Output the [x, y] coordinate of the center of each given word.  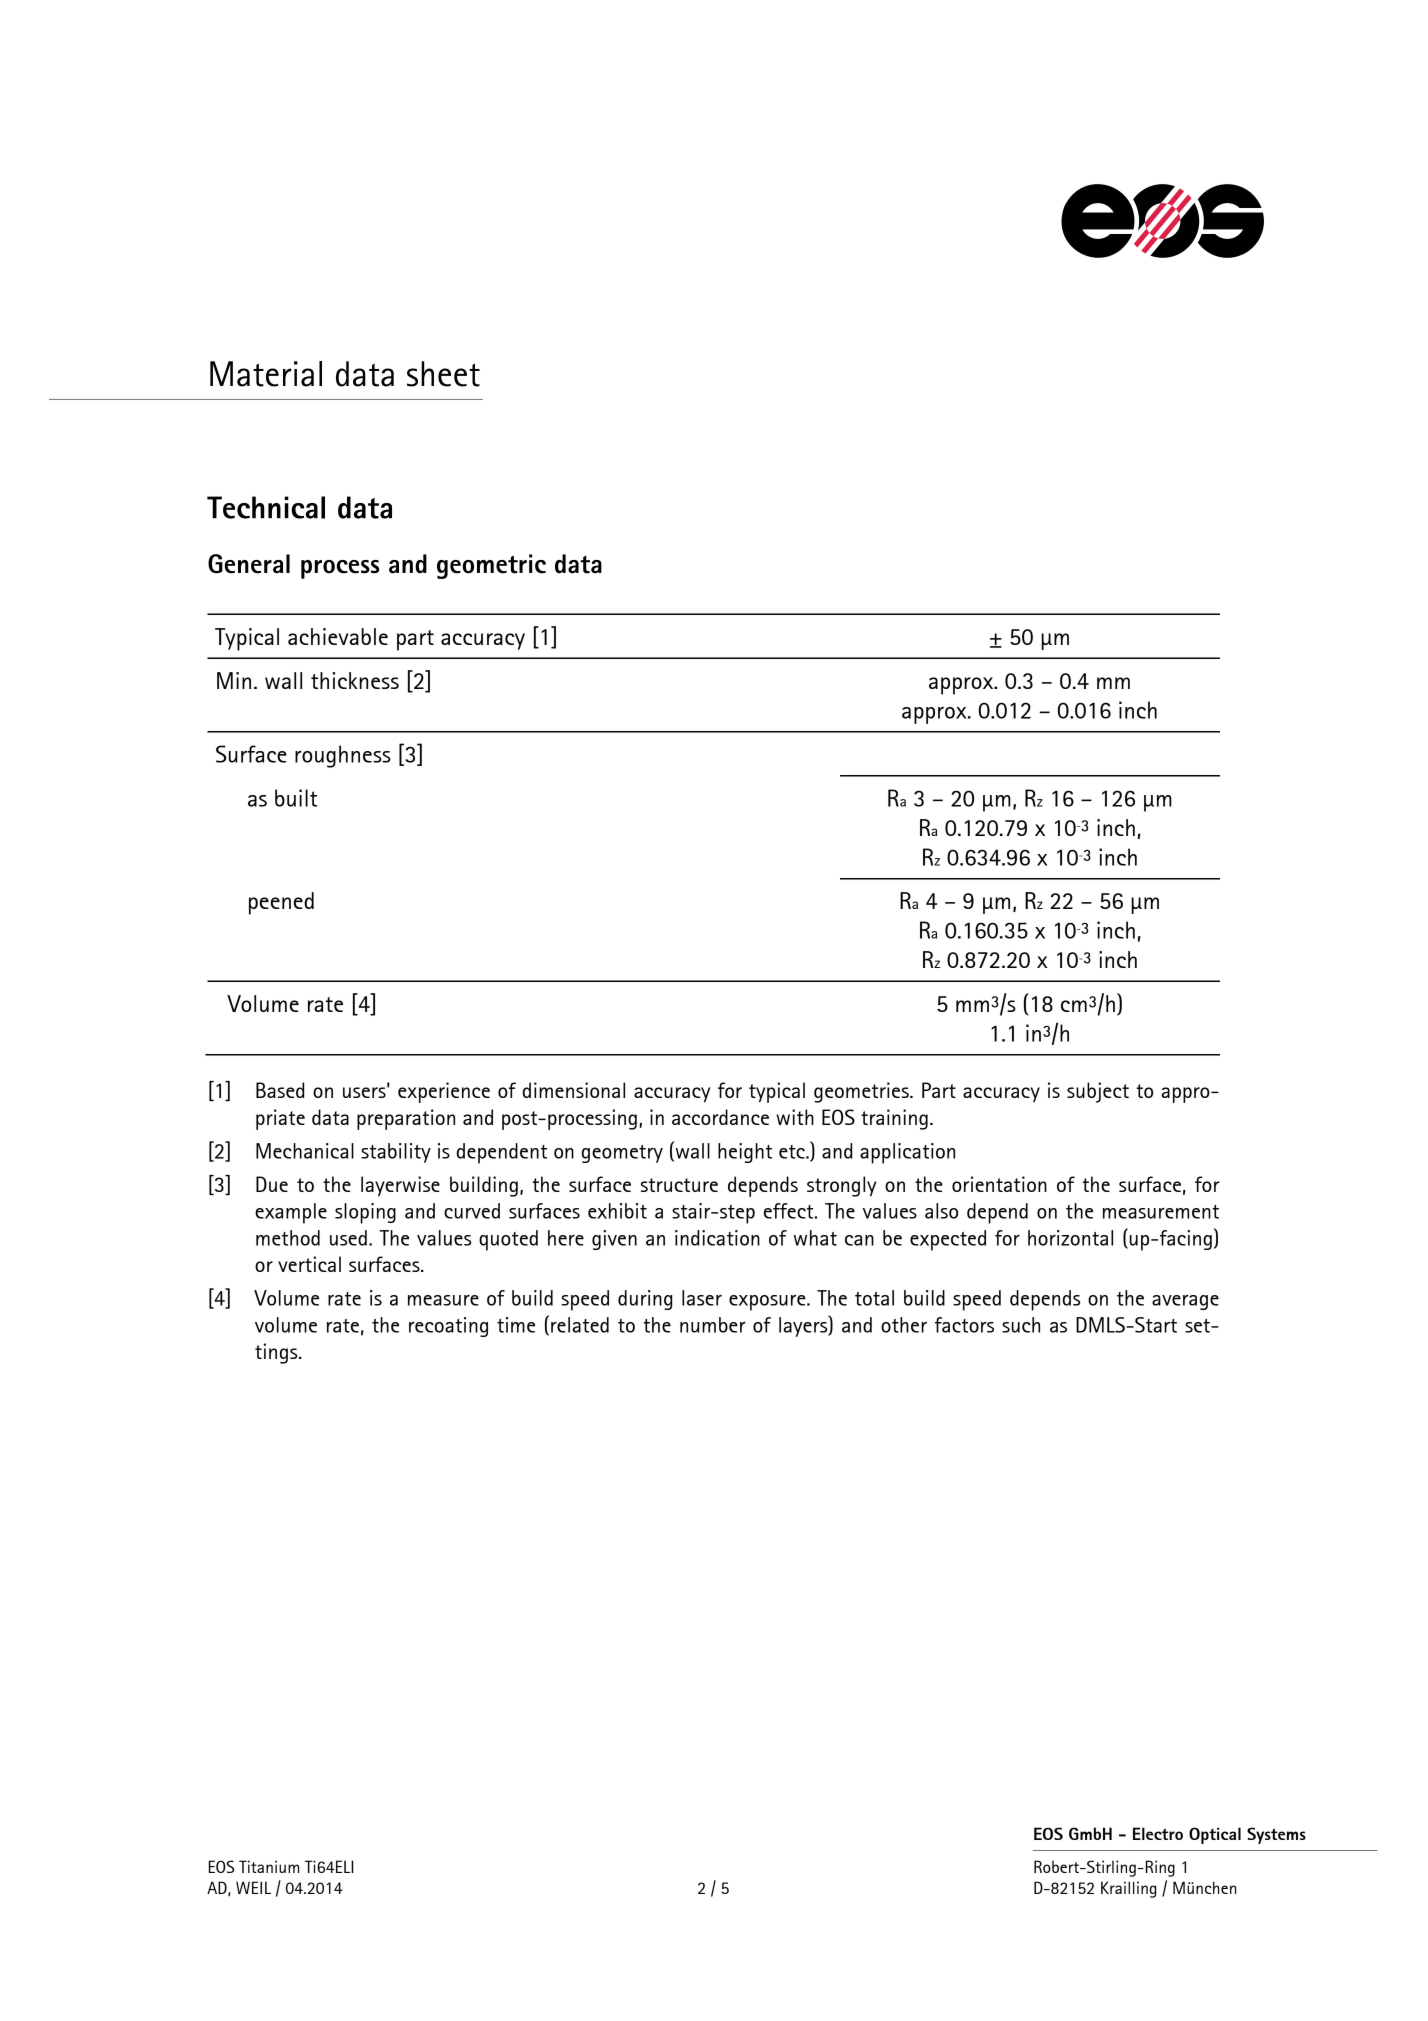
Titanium [269, 1866]
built [296, 798]
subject [1098, 1092]
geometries [862, 1092]
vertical [309, 1264]
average [1185, 1302]
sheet [443, 374]
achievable [338, 636]
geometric [491, 566]
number [713, 1325]
